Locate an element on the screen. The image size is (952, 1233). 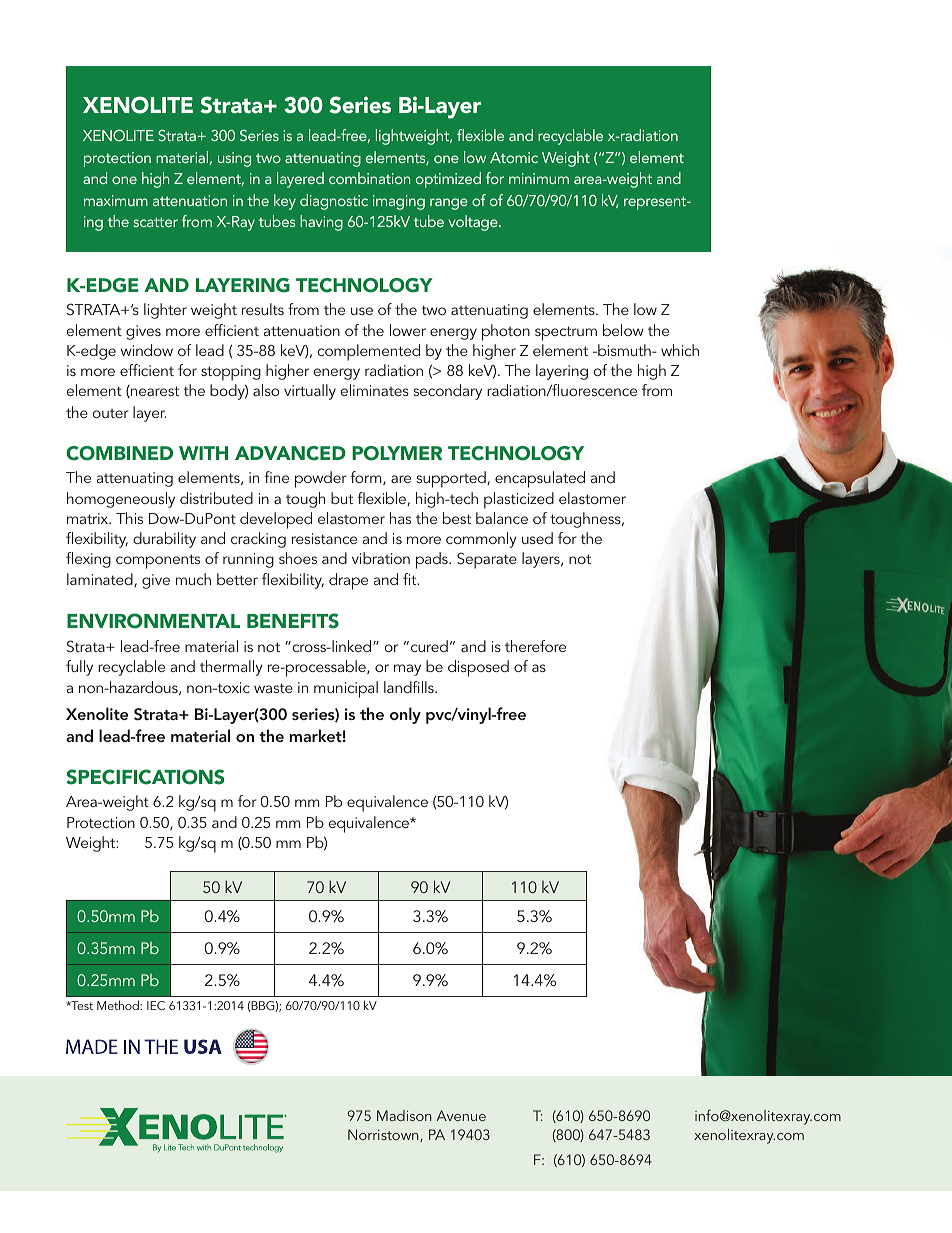
encapsulated is located at coordinates (540, 479).
